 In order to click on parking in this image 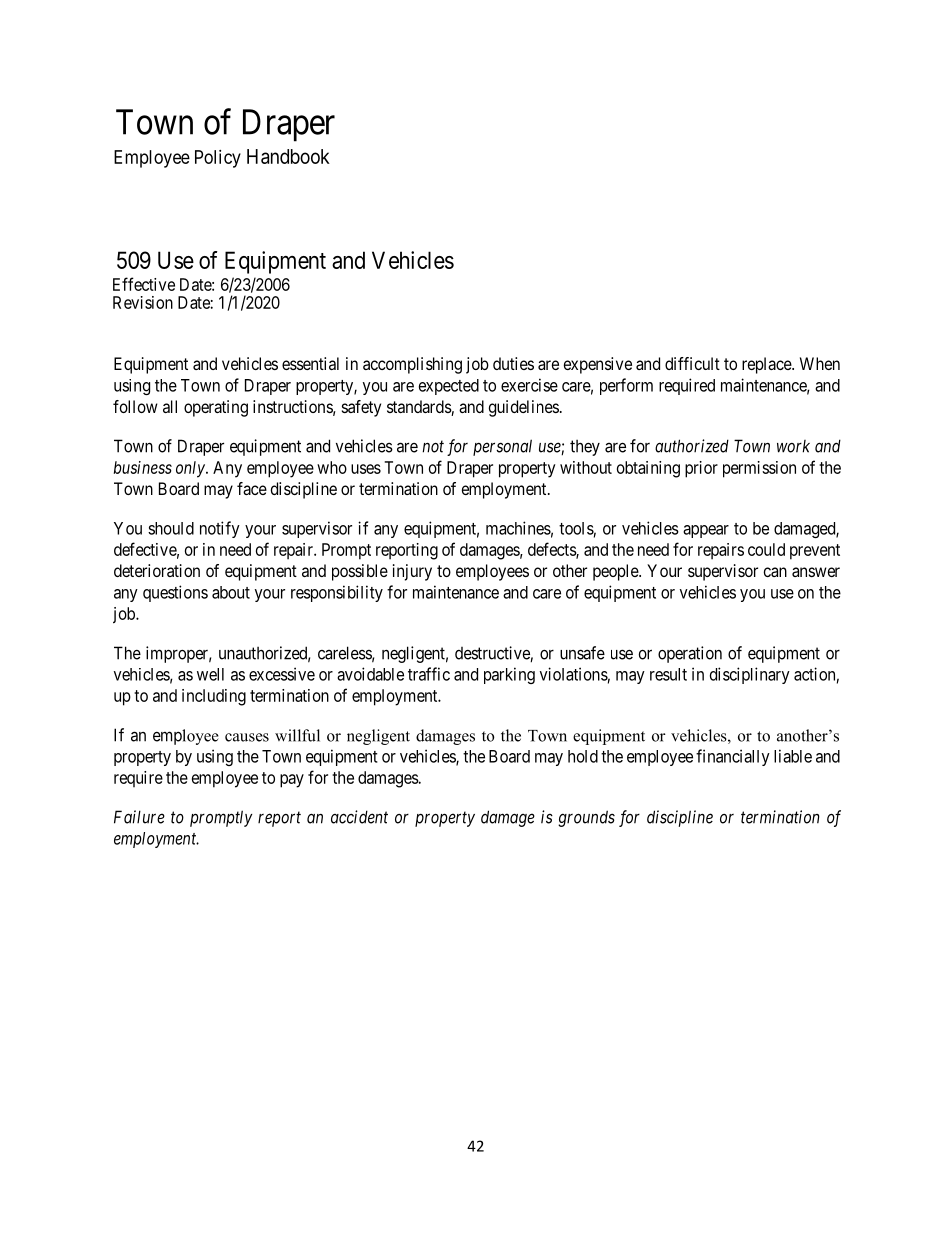, I will do `click(509, 675)`.
